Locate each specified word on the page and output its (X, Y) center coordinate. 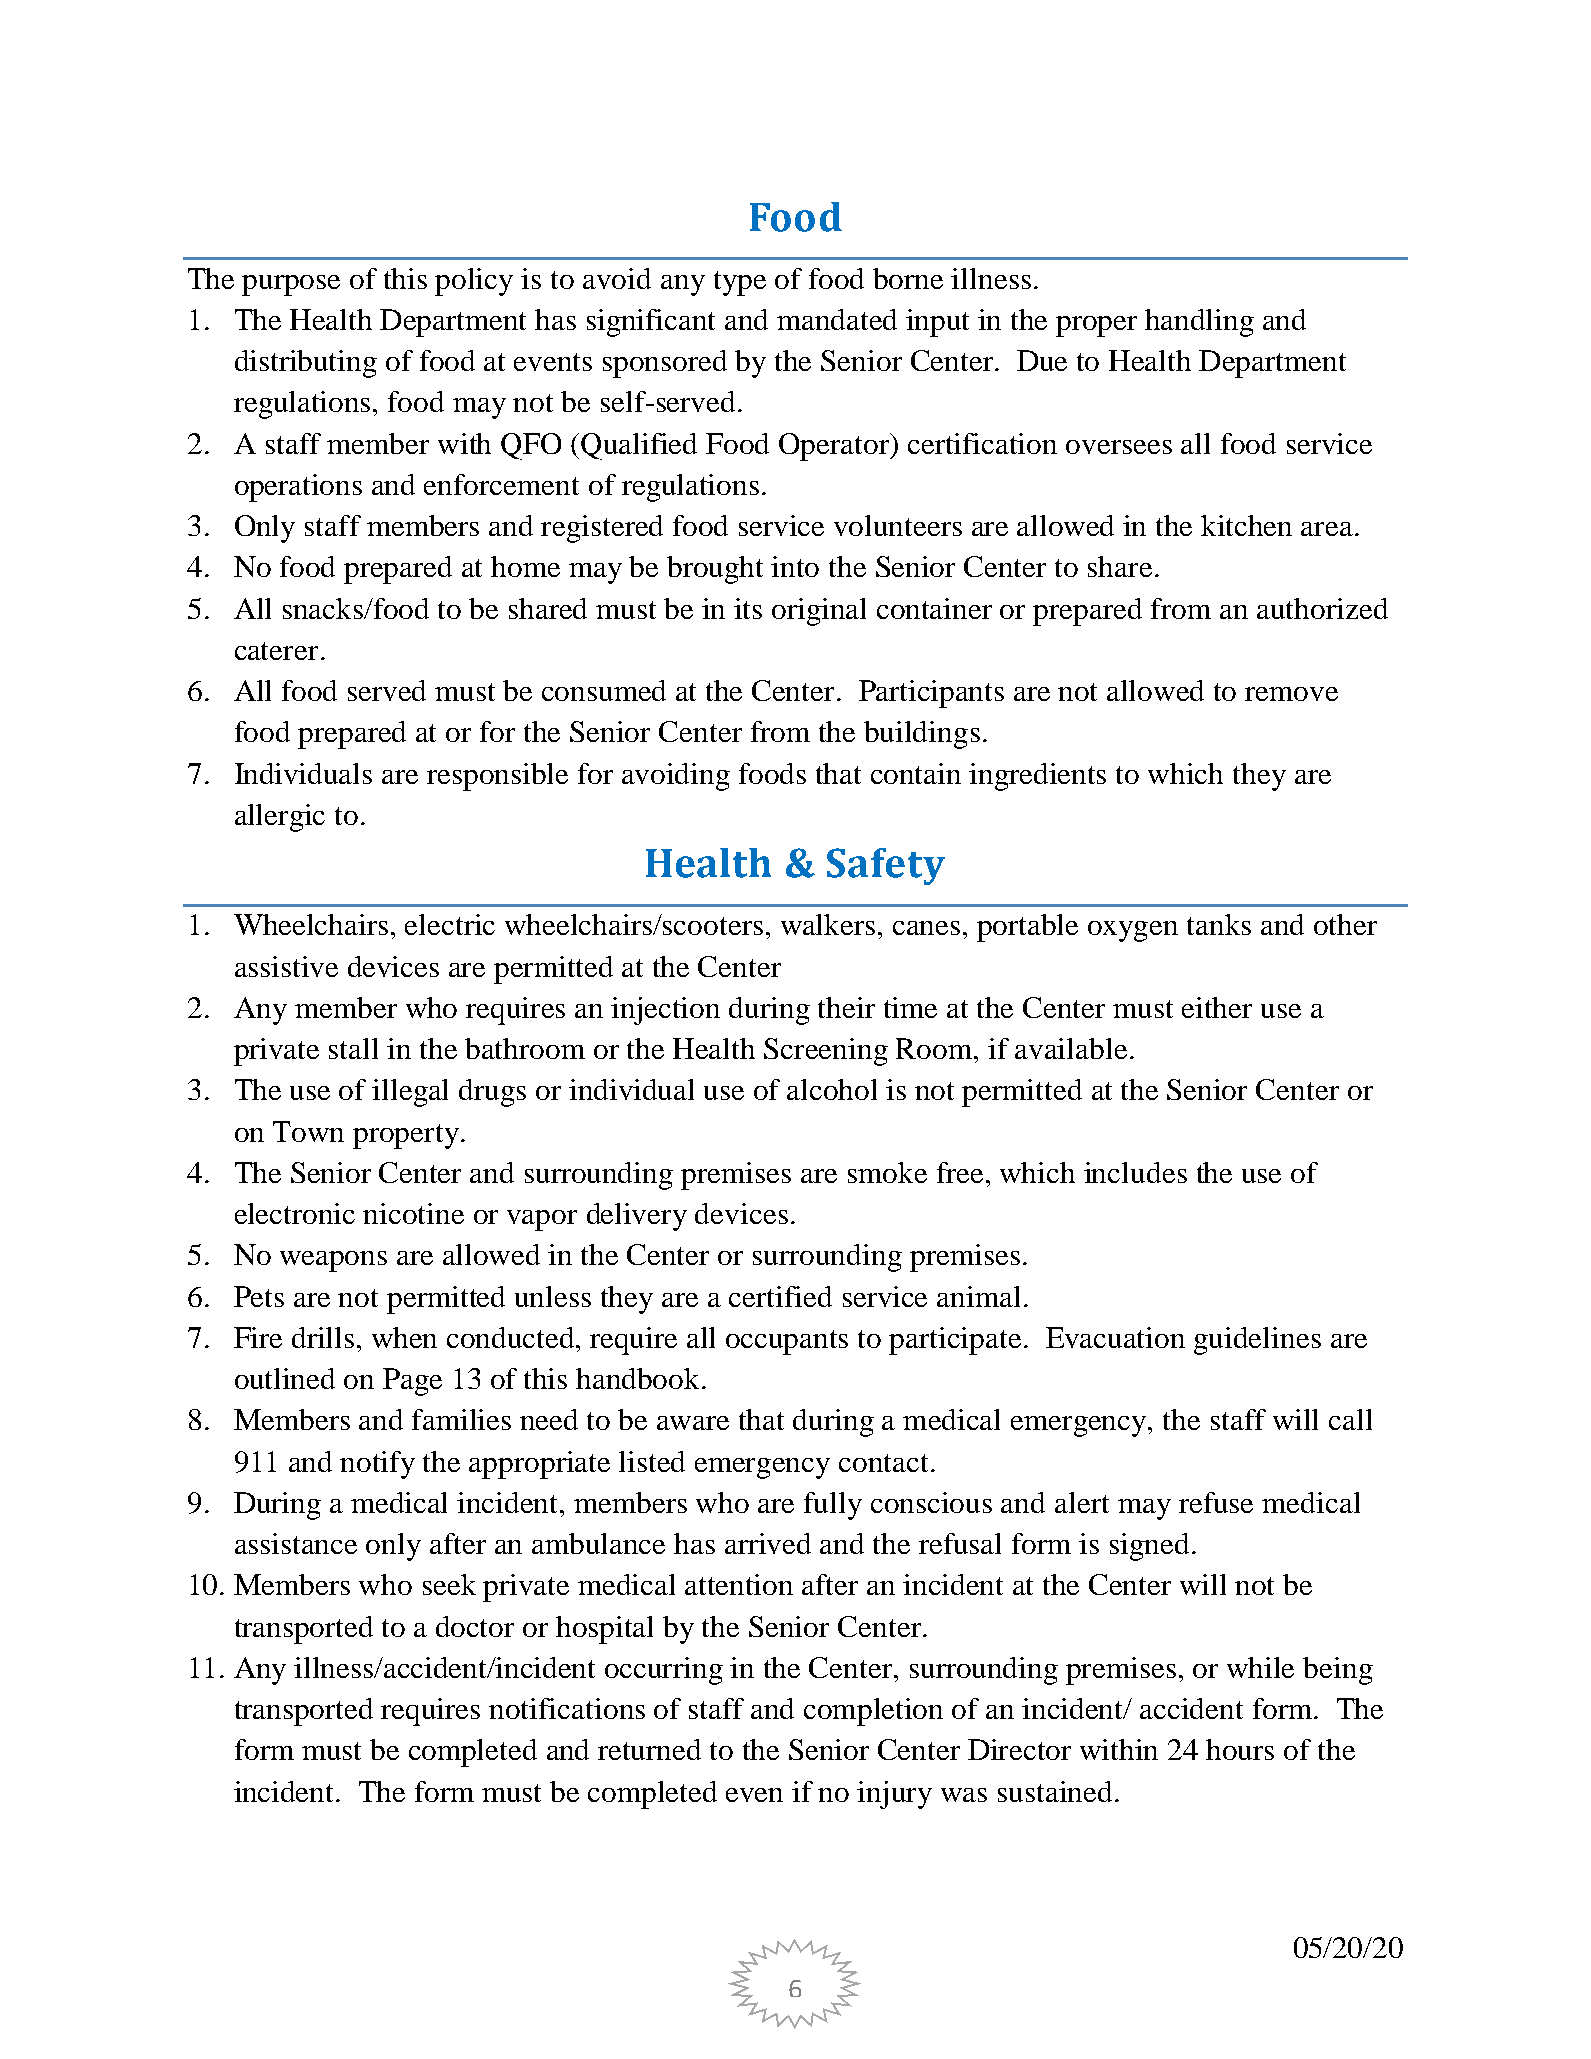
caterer (276, 651)
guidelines (1257, 1341)
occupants (787, 1342)
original (819, 612)
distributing (306, 364)
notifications (567, 1708)
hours (1240, 1749)
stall (353, 1048)
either (1217, 1007)
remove (1291, 694)
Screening (826, 1052)
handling (1199, 323)
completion (873, 1712)
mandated (837, 319)
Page (412, 1382)
